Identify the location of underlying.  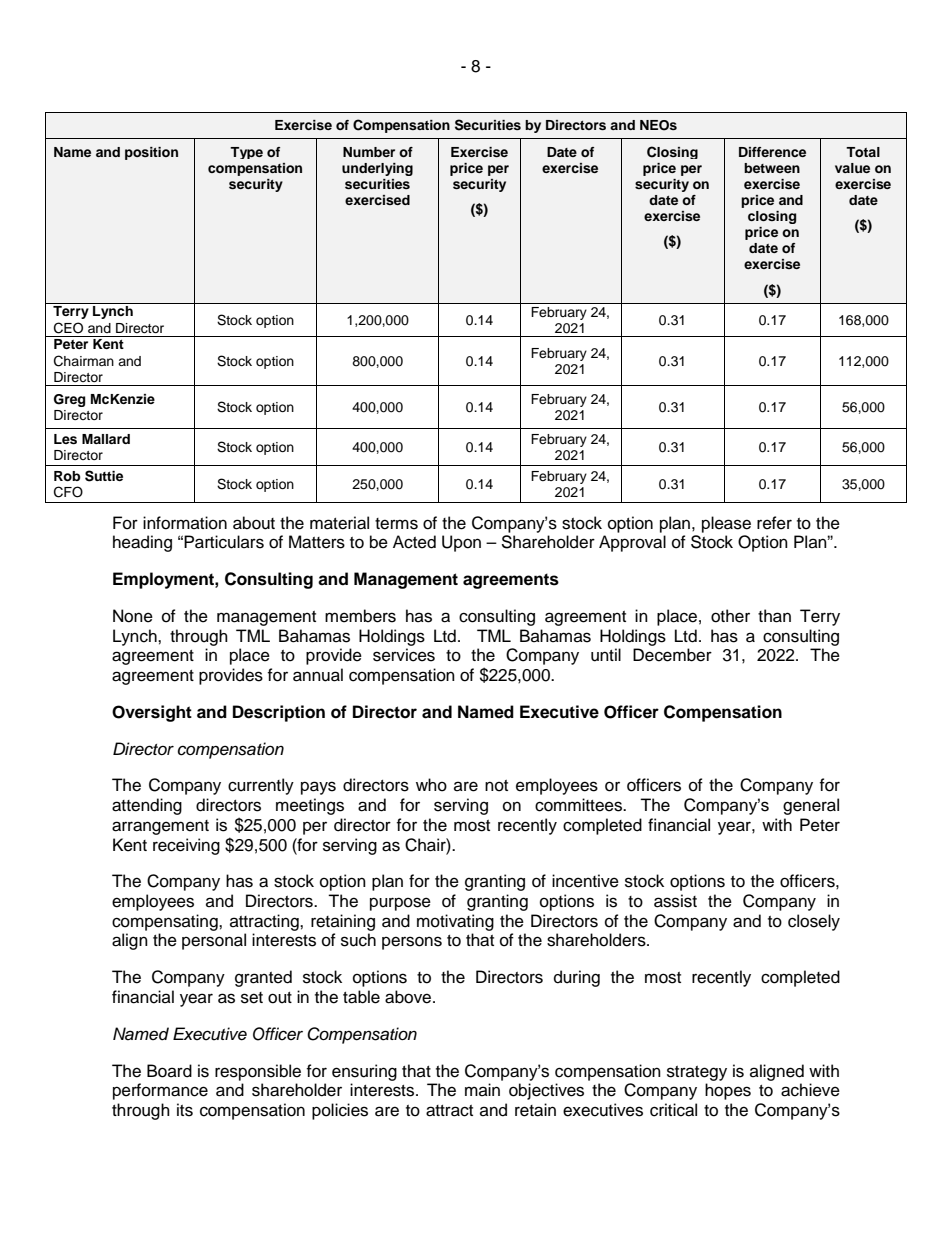
(377, 169).
